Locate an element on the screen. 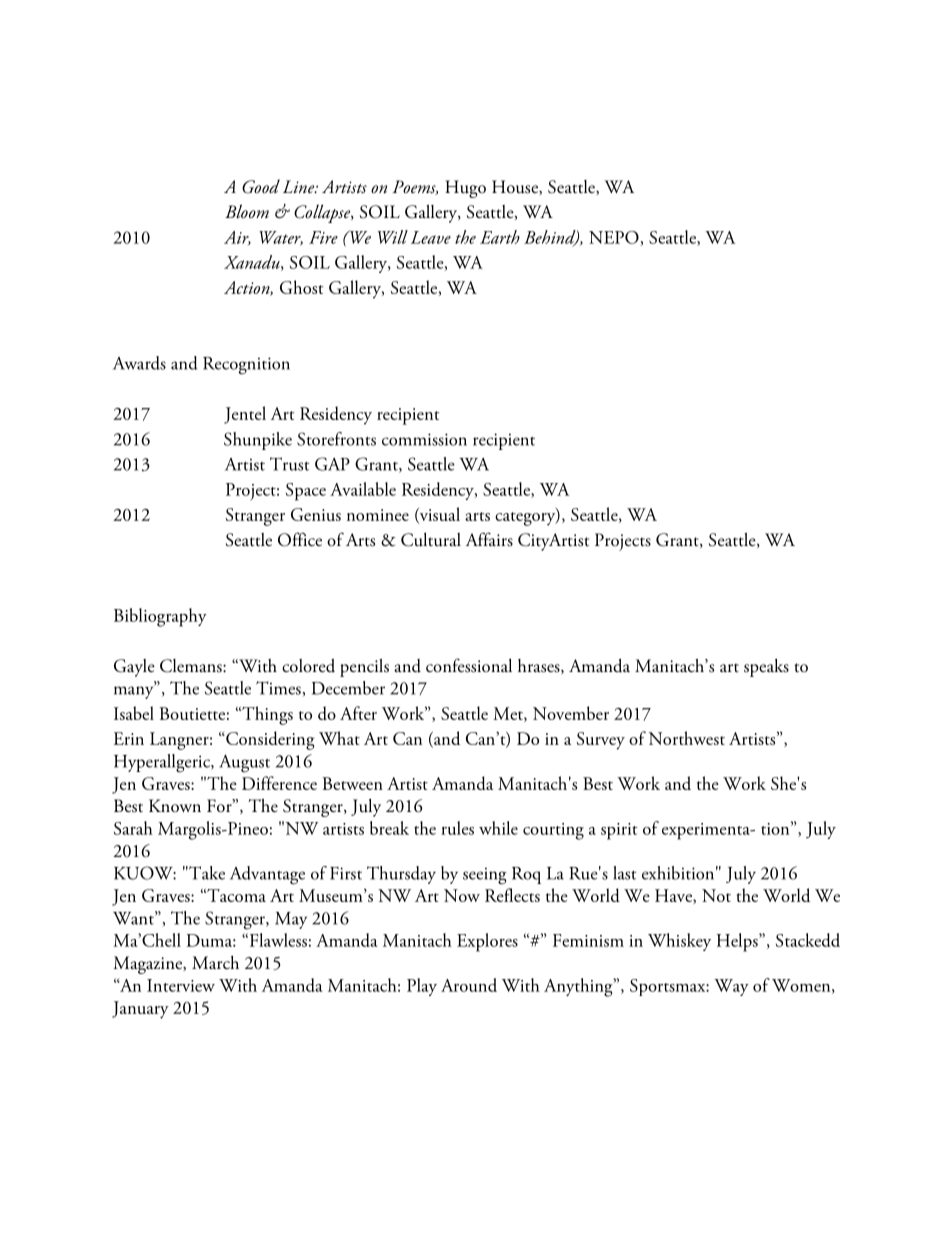 This screenshot has width=952, height=1233. speaks is located at coordinates (766, 668).
